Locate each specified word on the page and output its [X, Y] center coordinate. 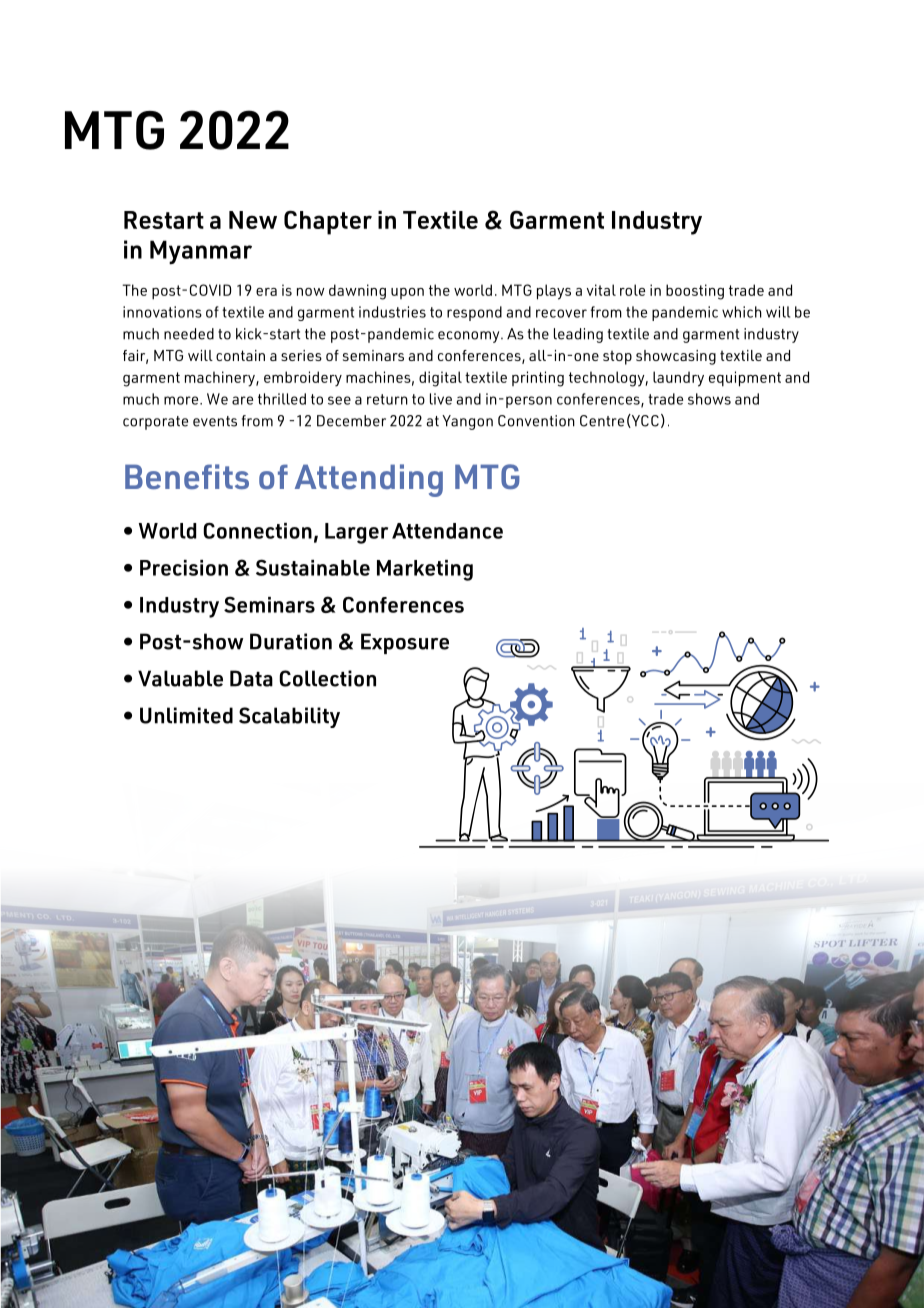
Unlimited [186, 715]
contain [240, 355]
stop [617, 358]
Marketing [425, 570]
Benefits [187, 476]
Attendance [447, 531]
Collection [327, 678]
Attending [369, 480]
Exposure [405, 643]
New [253, 220]
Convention [536, 421]
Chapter [328, 222]
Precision [184, 568]
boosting [695, 292]
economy [470, 337]
